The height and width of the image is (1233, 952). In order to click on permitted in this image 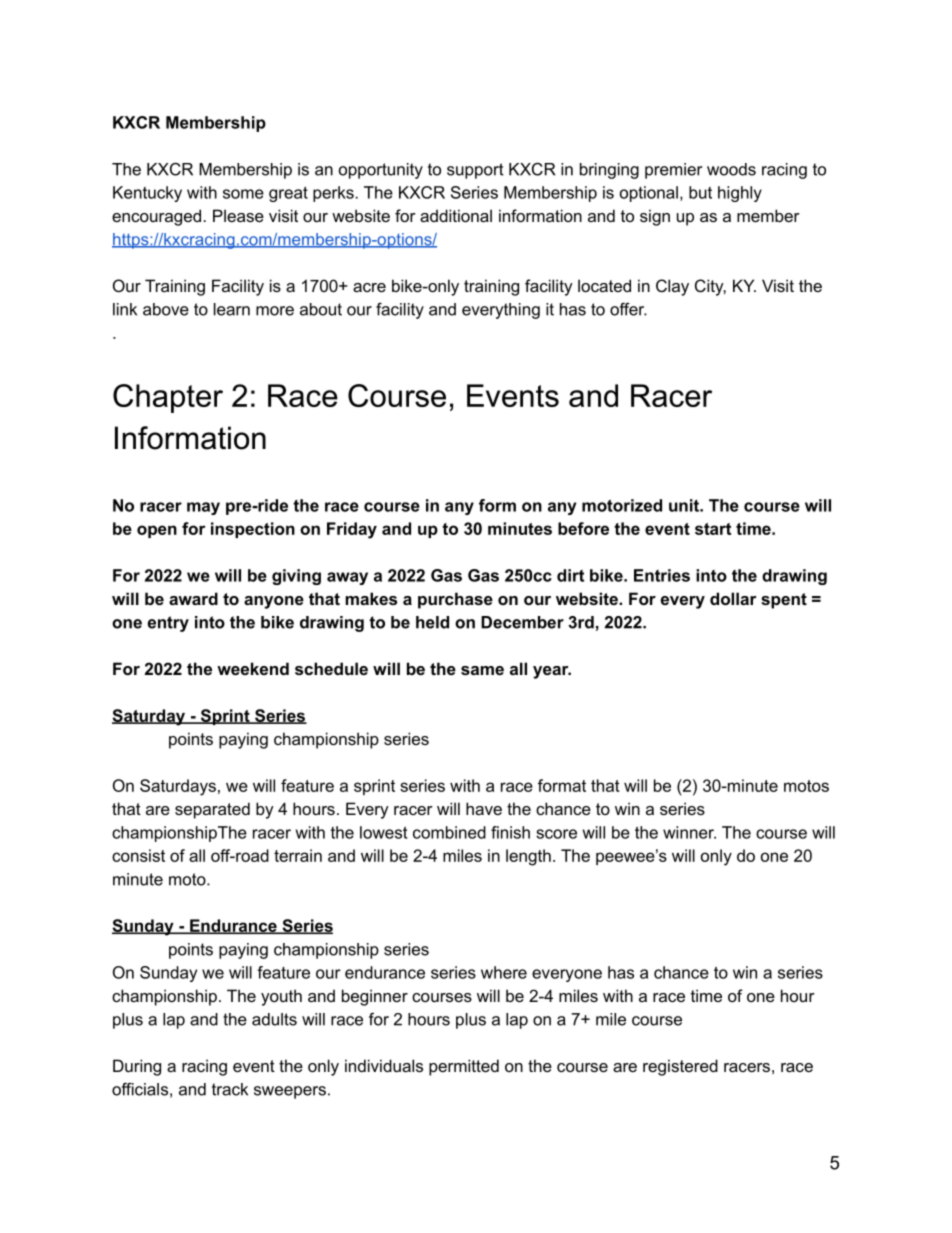, I will do `click(464, 1067)`.
